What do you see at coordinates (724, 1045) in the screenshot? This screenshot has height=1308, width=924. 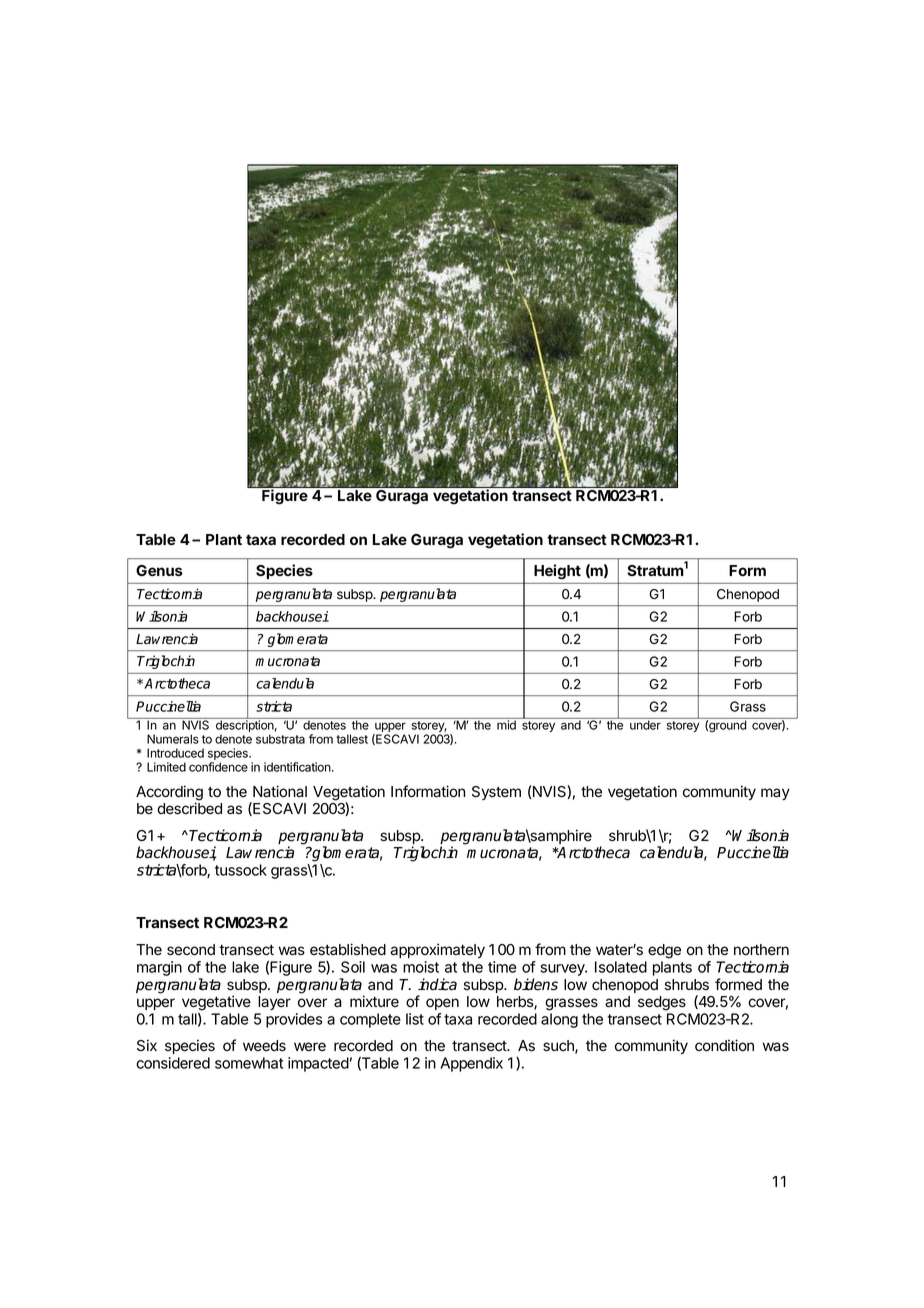 I see `condition` at bounding box center [724, 1045].
